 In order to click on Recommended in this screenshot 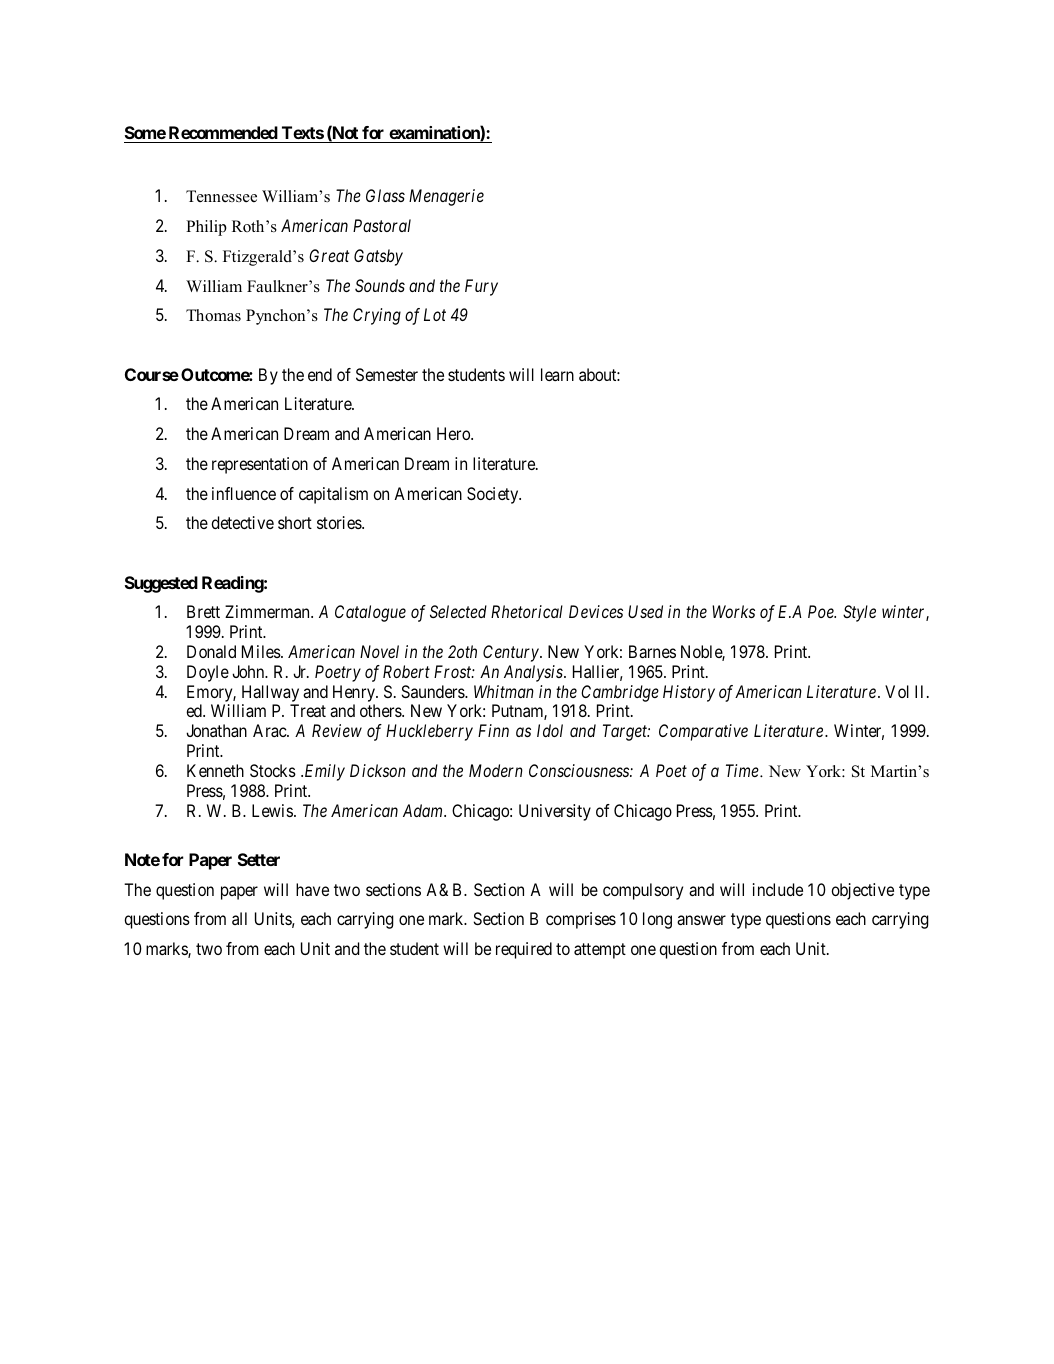, I will do `click(222, 134)`.
